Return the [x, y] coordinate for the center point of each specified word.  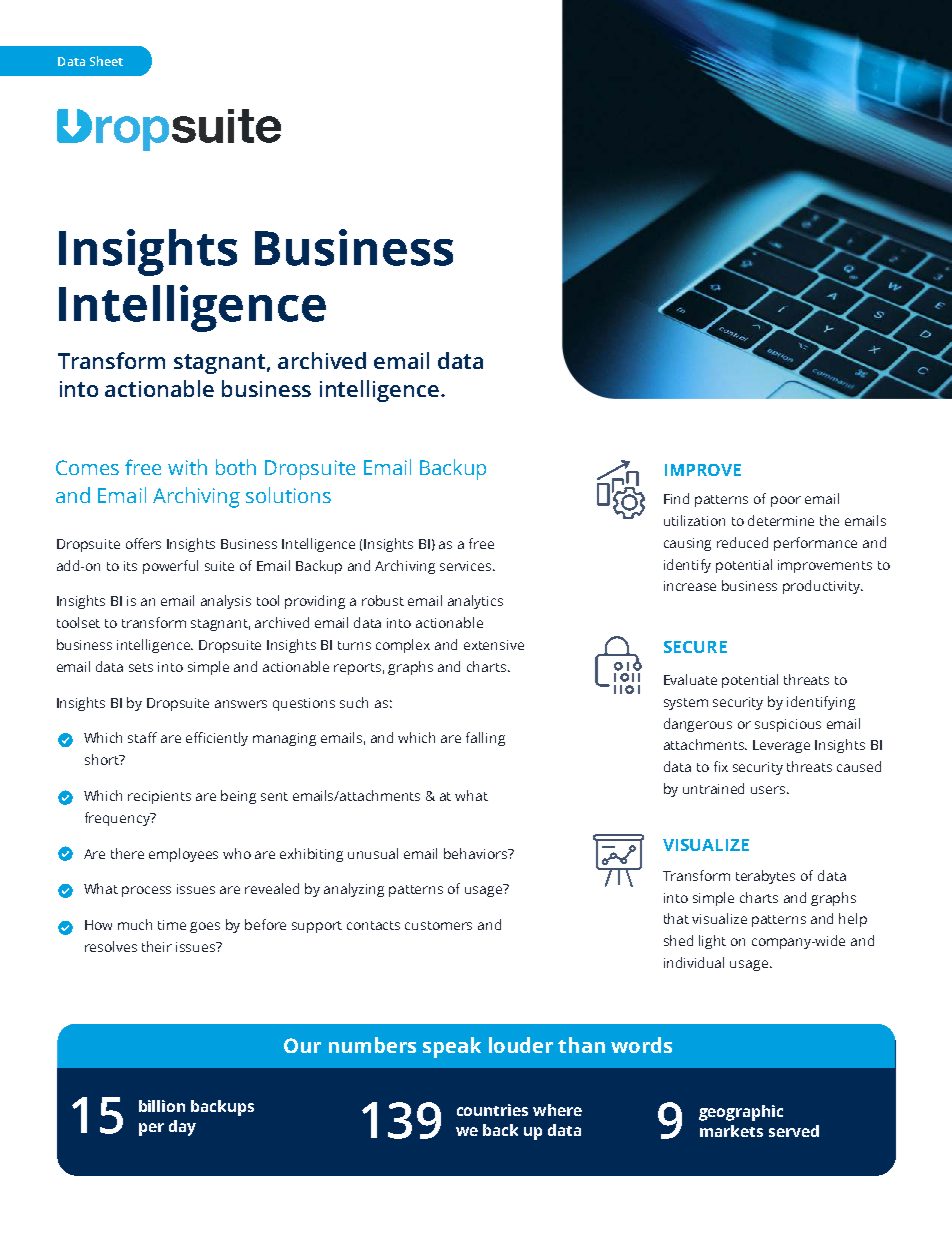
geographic [741, 1113]
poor [786, 501]
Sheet [106, 61]
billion [162, 1106]
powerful [170, 567]
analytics [475, 602]
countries [492, 1110]
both [236, 467]
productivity [823, 587]
